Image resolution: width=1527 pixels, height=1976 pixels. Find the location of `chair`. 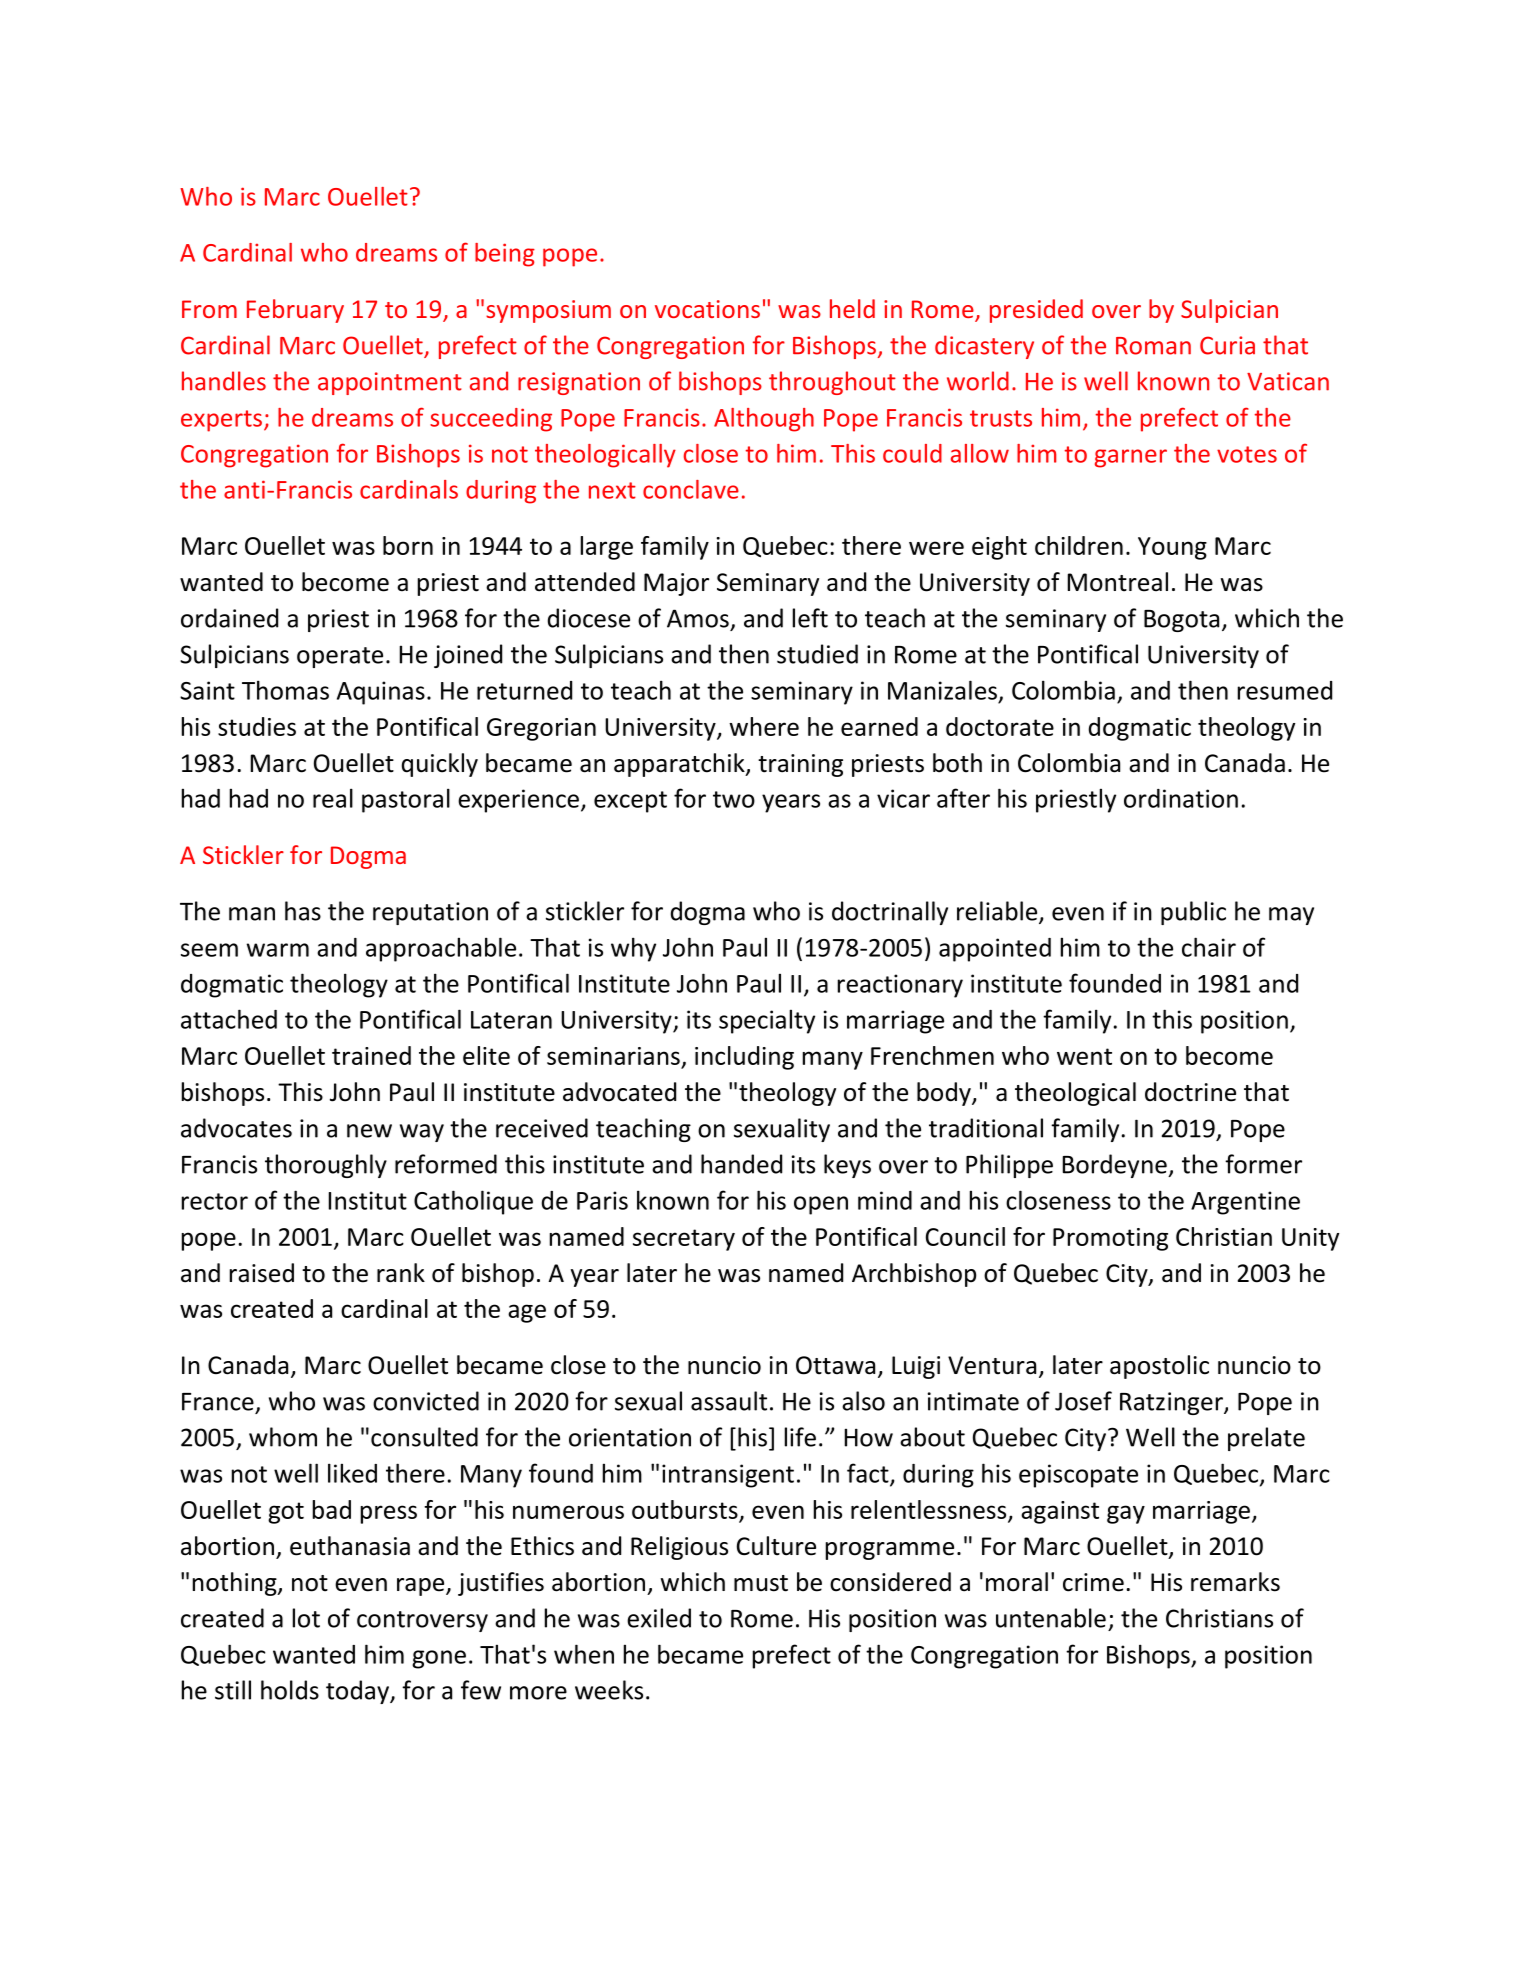

chair is located at coordinates (1209, 947).
